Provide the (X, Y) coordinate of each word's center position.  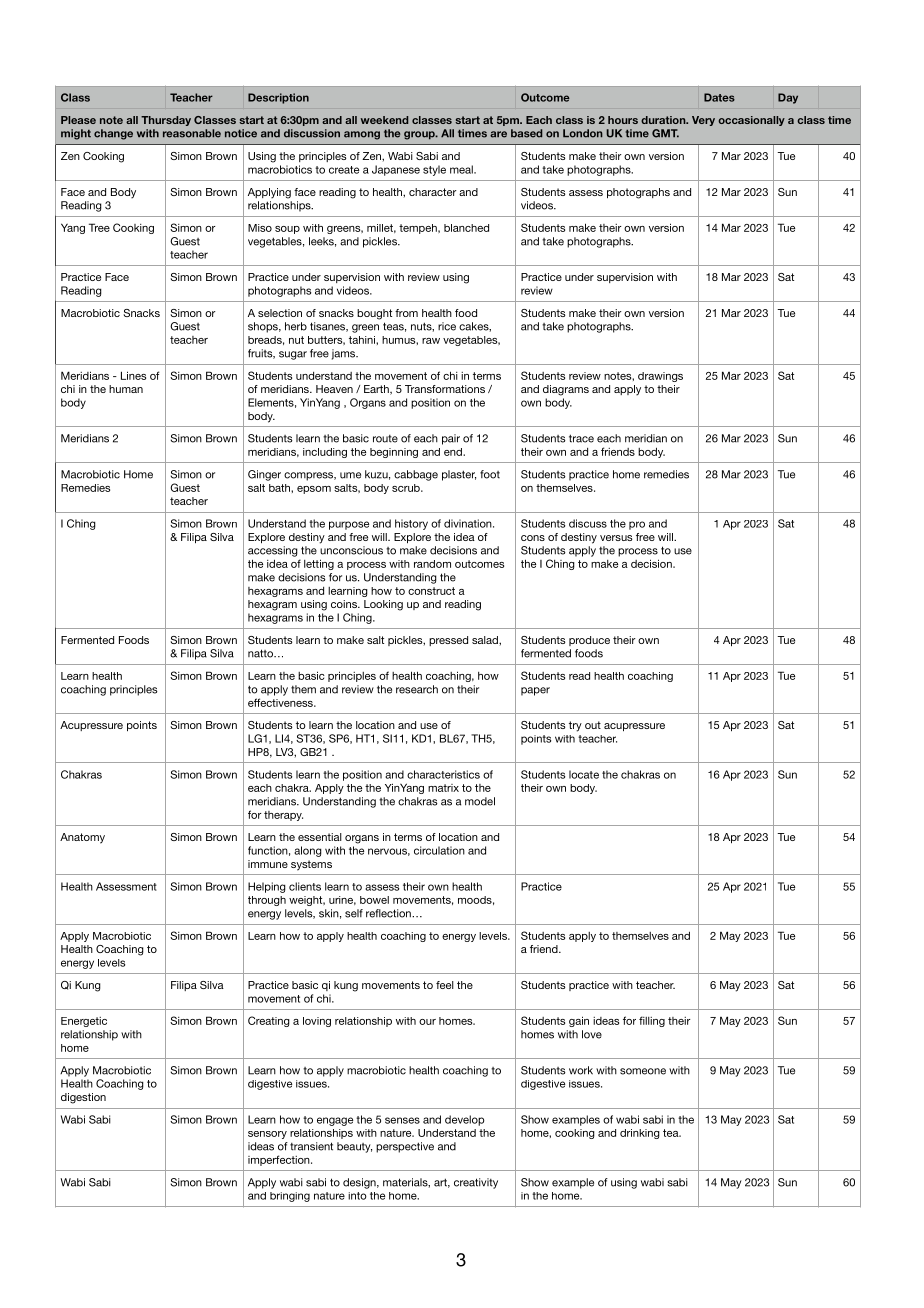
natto (261, 653)
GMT (665, 133)
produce (589, 641)
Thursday (166, 121)
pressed (448, 641)
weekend (384, 120)
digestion (83, 1098)
